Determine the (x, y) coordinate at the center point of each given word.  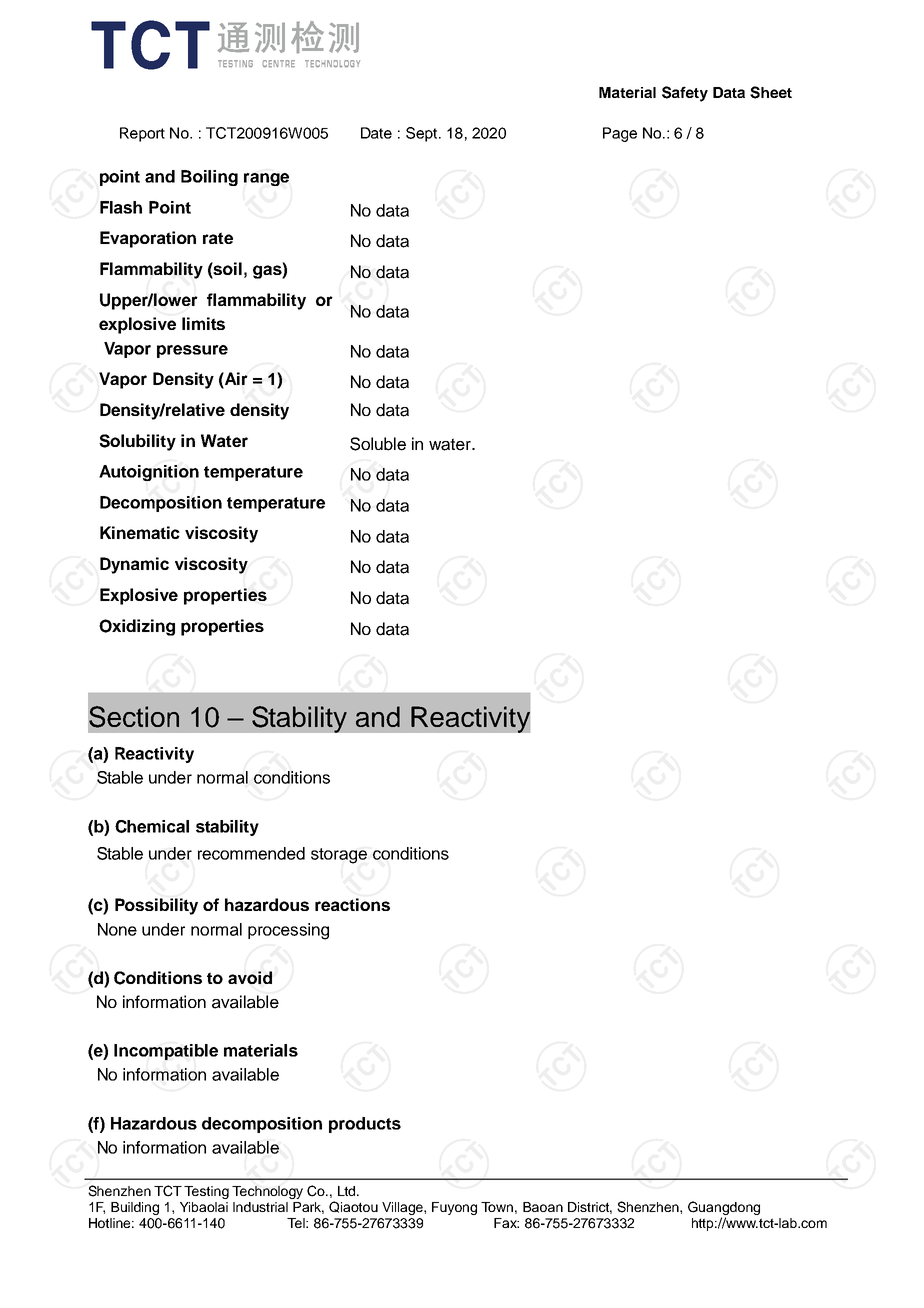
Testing (206, 1192)
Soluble (378, 444)
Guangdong (724, 1209)
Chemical (152, 826)
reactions (352, 904)
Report (142, 134)
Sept (423, 134)
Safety (685, 94)
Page (620, 134)
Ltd (348, 1191)
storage (339, 856)
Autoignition (149, 473)
